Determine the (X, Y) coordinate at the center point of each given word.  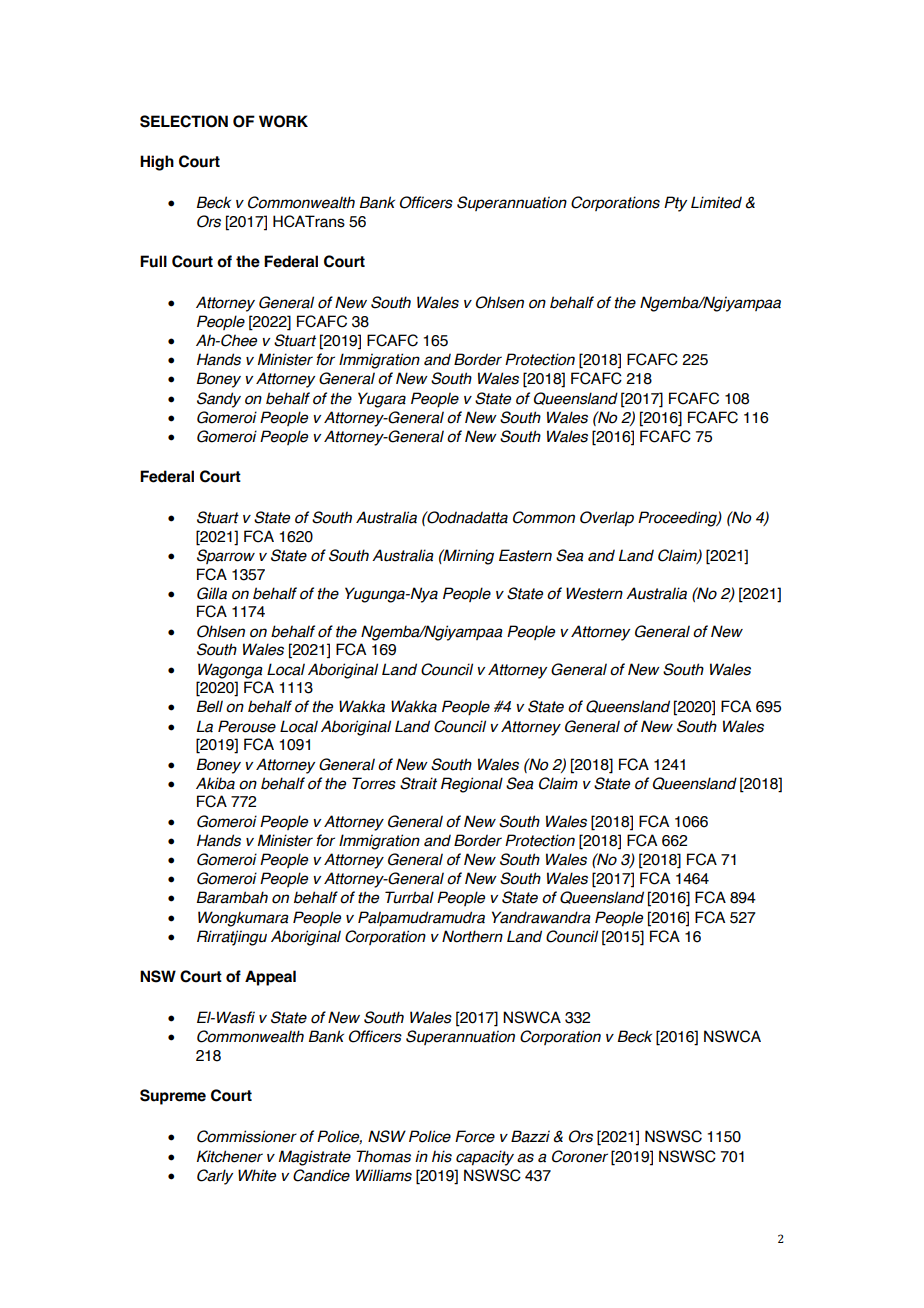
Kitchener (230, 1156)
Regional (472, 785)
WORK (283, 121)
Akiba (215, 783)
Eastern (525, 555)
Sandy (219, 400)
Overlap (607, 519)
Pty (675, 204)
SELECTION (184, 121)
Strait (418, 783)
